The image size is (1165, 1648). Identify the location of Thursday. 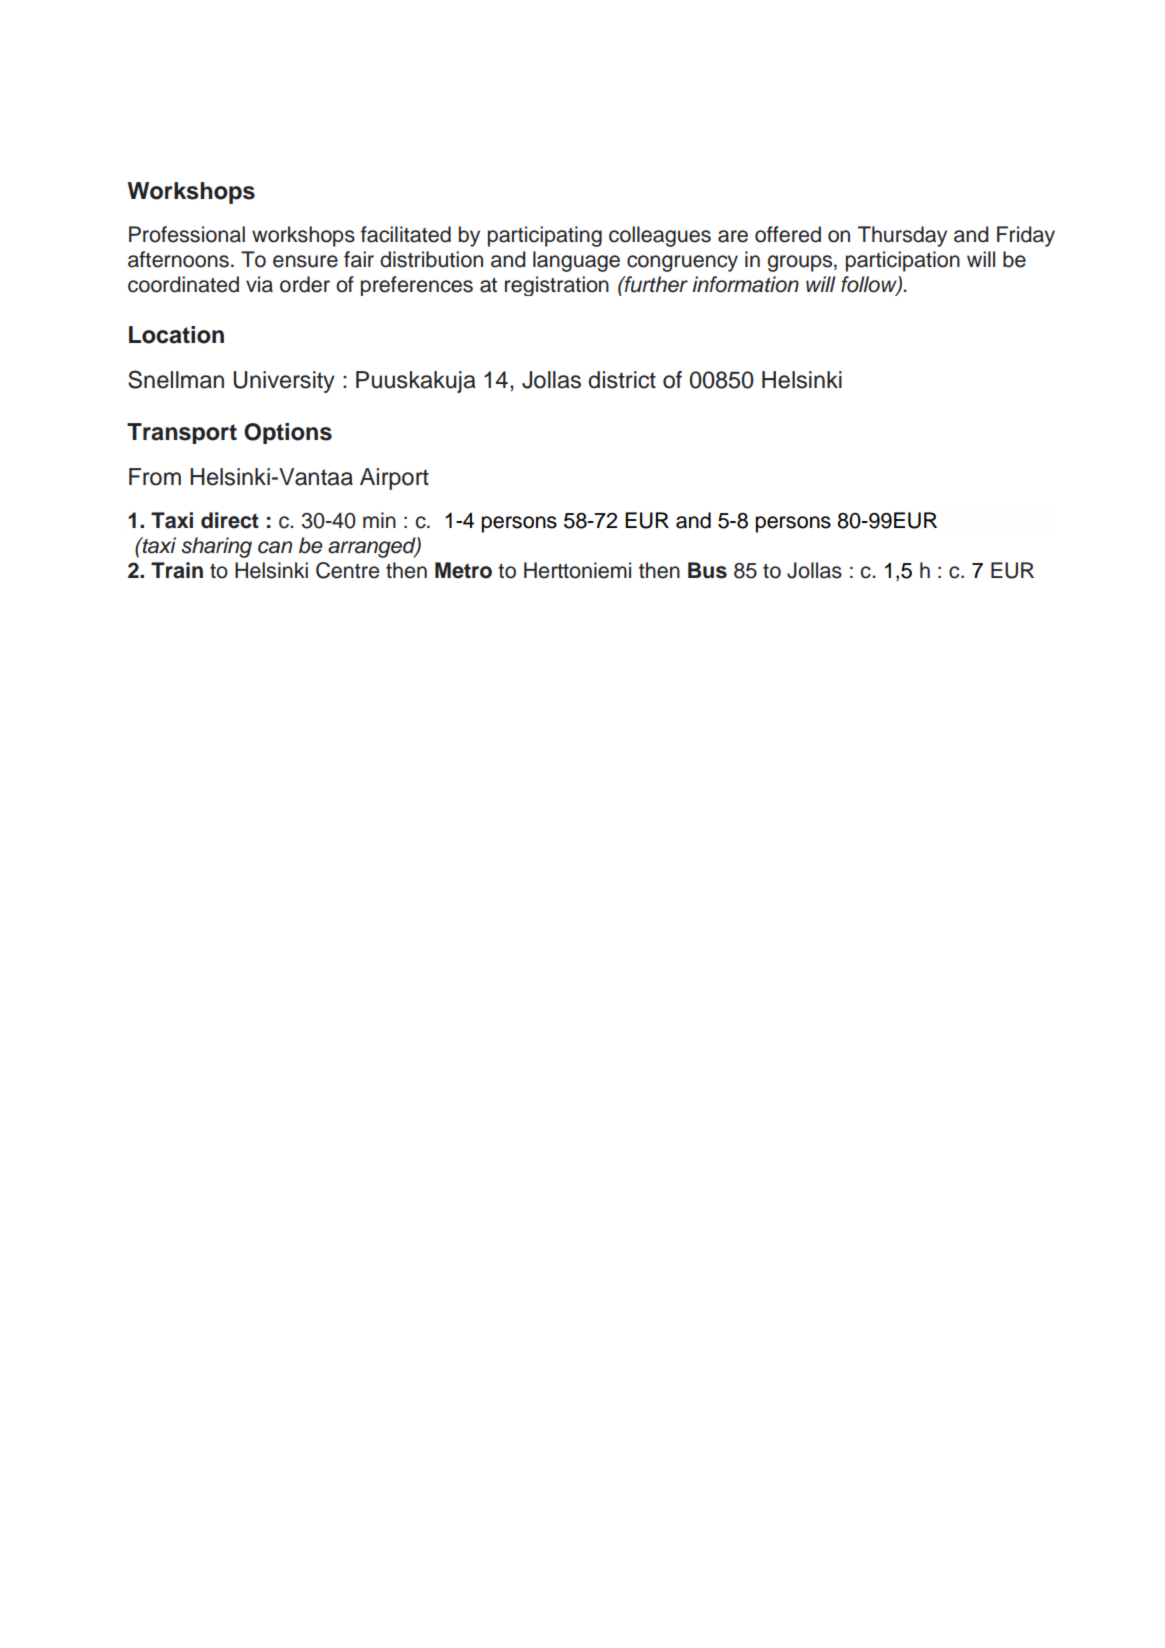
(902, 236).
